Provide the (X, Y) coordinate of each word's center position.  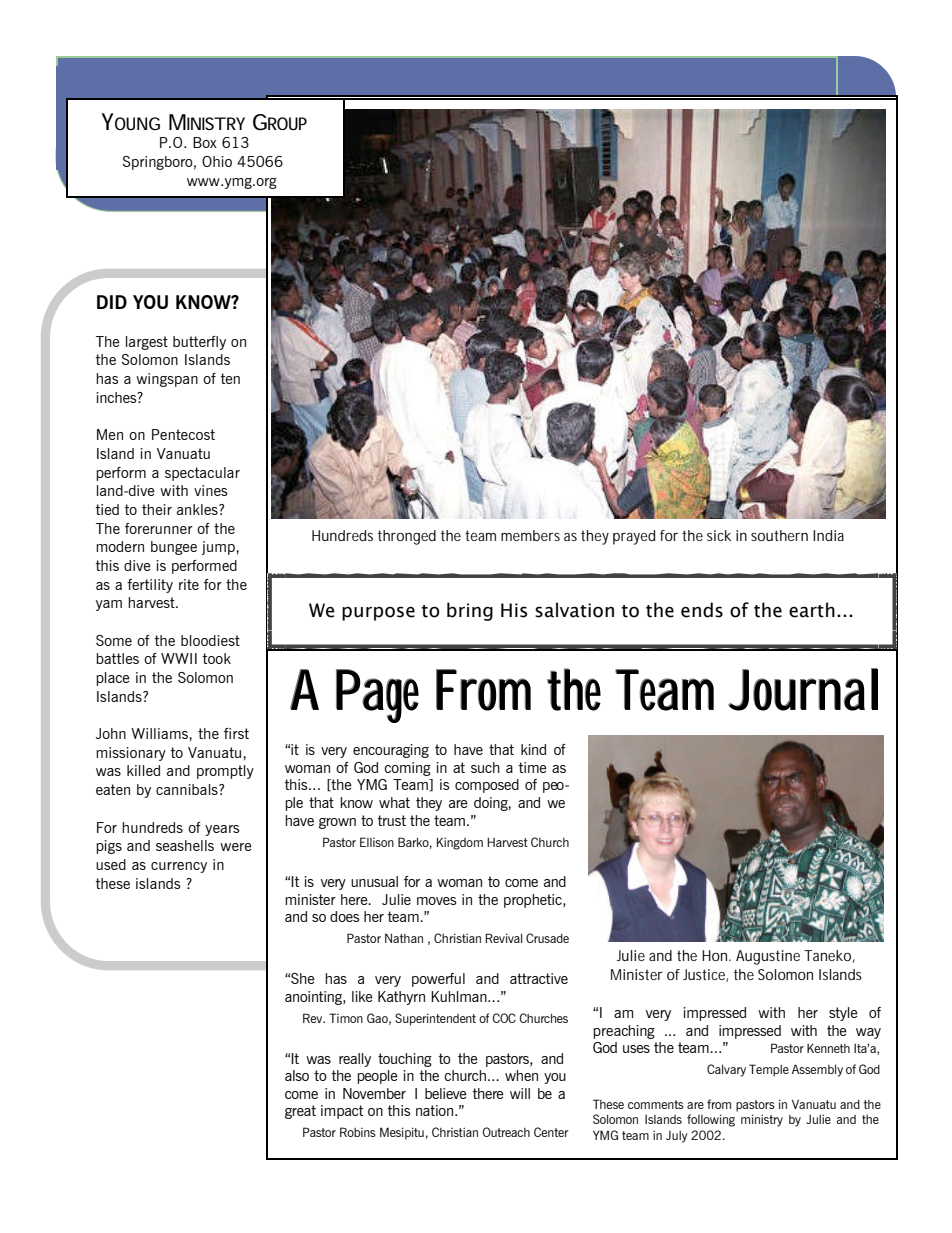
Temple (769, 1070)
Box (205, 142)
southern (779, 535)
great (300, 1112)
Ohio (217, 161)
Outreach (506, 1132)
